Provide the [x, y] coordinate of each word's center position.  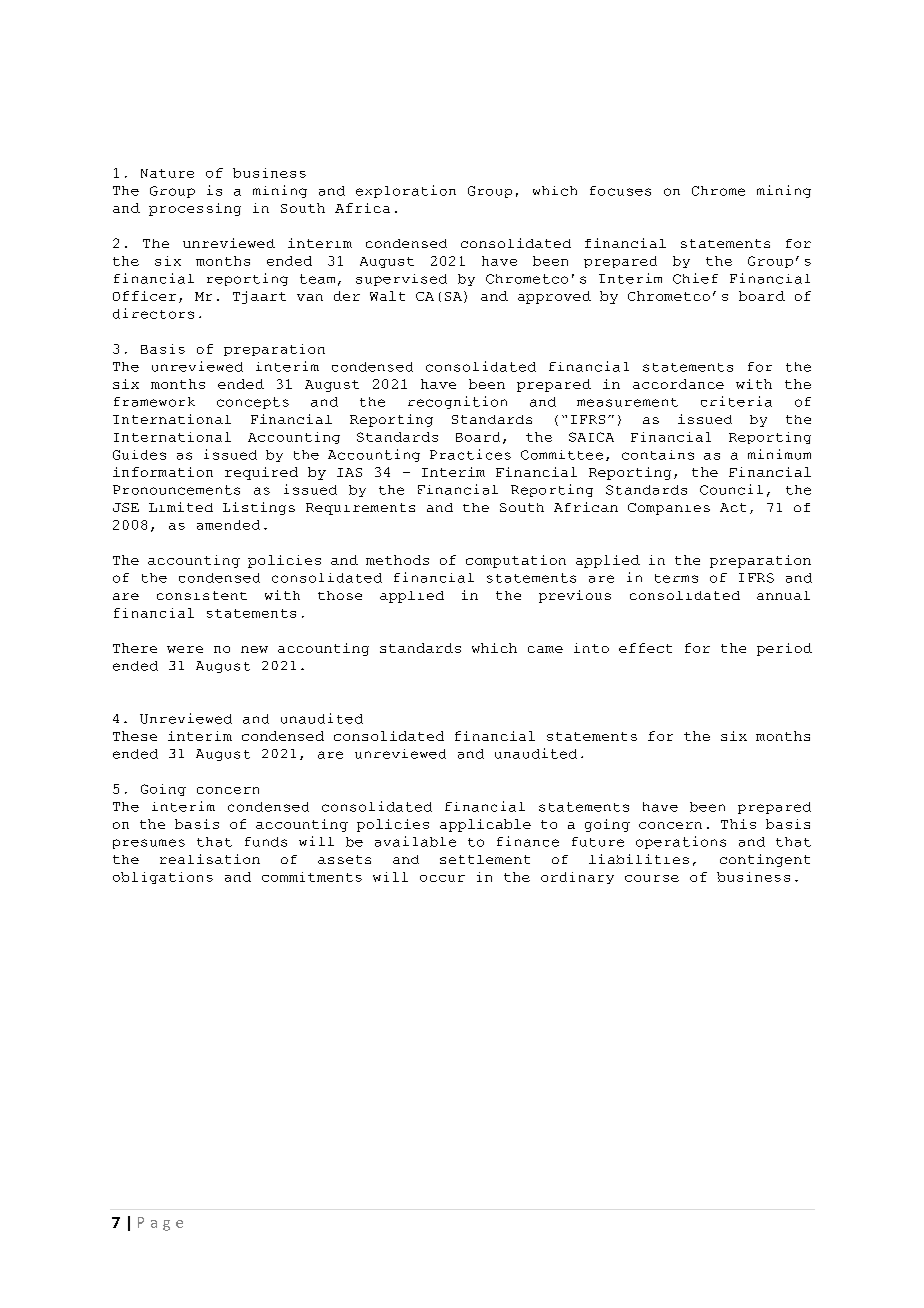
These [135, 736]
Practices [470, 454]
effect [645, 648]
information [163, 472]
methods [397, 560]
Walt [387, 296]
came [545, 649]
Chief [695, 278]
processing [195, 209]
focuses [620, 191]
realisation [210, 859]
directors [153, 313]
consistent [202, 595]
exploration [406, 191]
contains [658, 455]
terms [676, 578]
